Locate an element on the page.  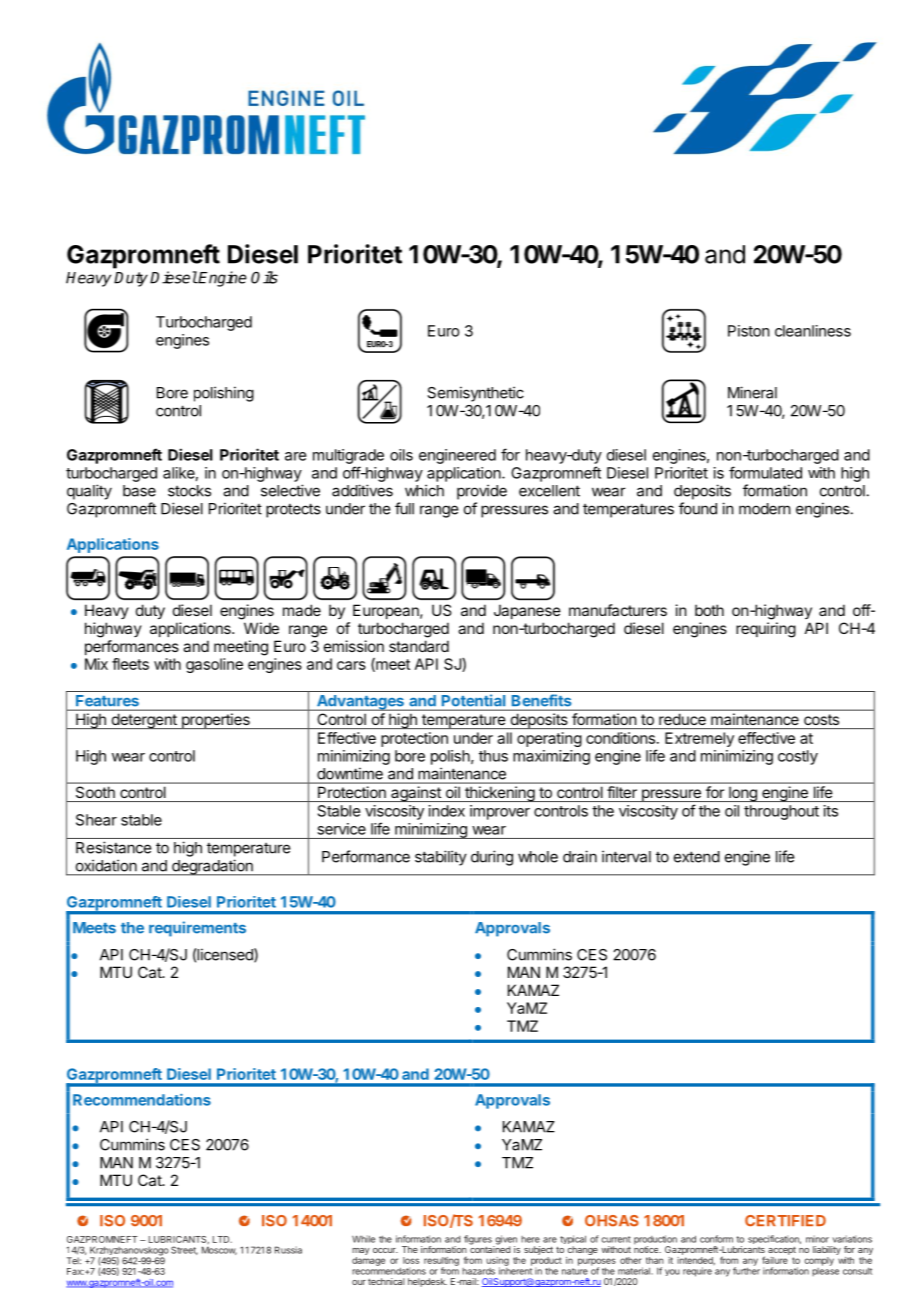
provide is located at coordinates (482, 492).
